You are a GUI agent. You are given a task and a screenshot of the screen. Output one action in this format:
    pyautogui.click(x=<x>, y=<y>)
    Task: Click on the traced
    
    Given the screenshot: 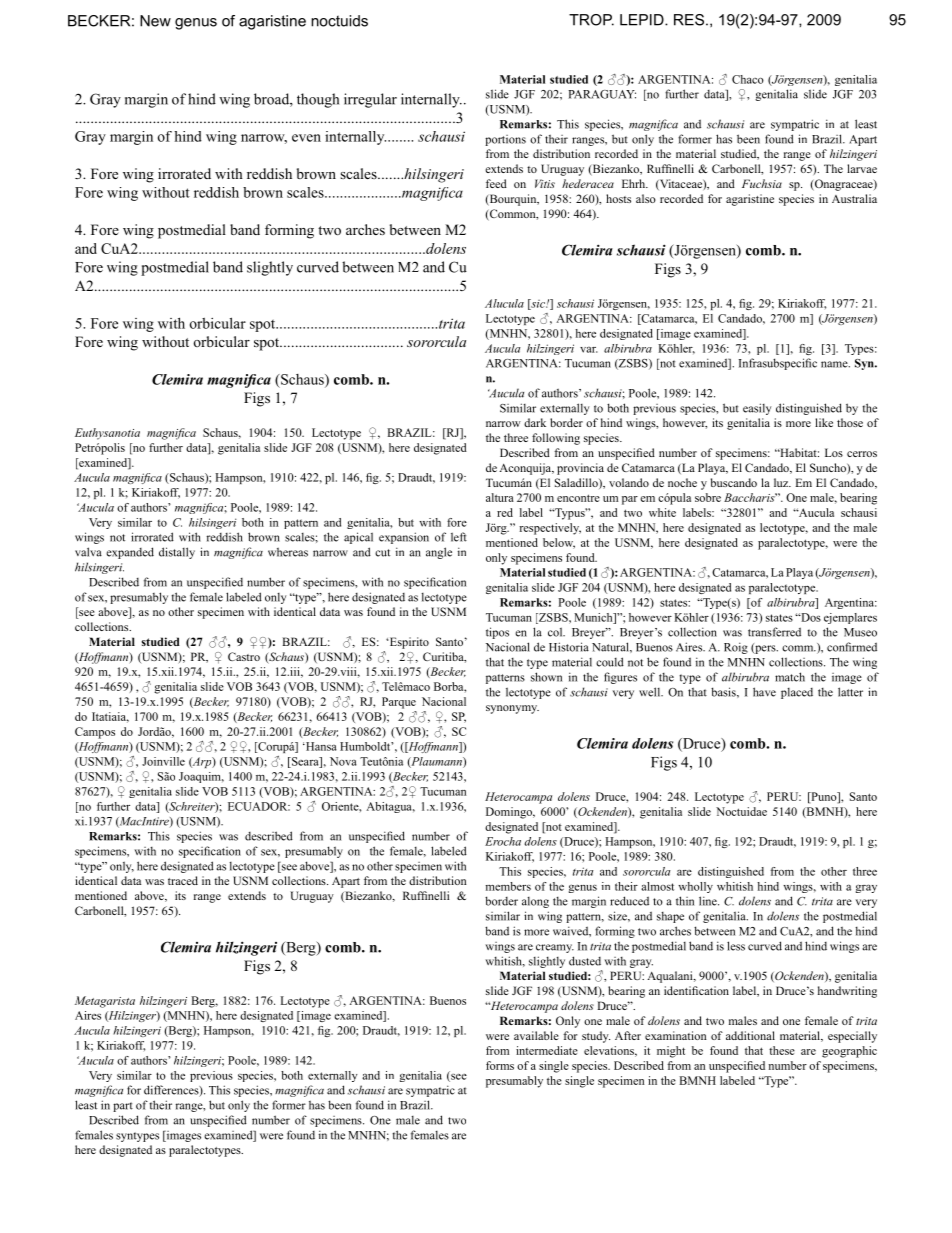 What is the action you would take?
    pyautogui.click(x=183, y=880)
